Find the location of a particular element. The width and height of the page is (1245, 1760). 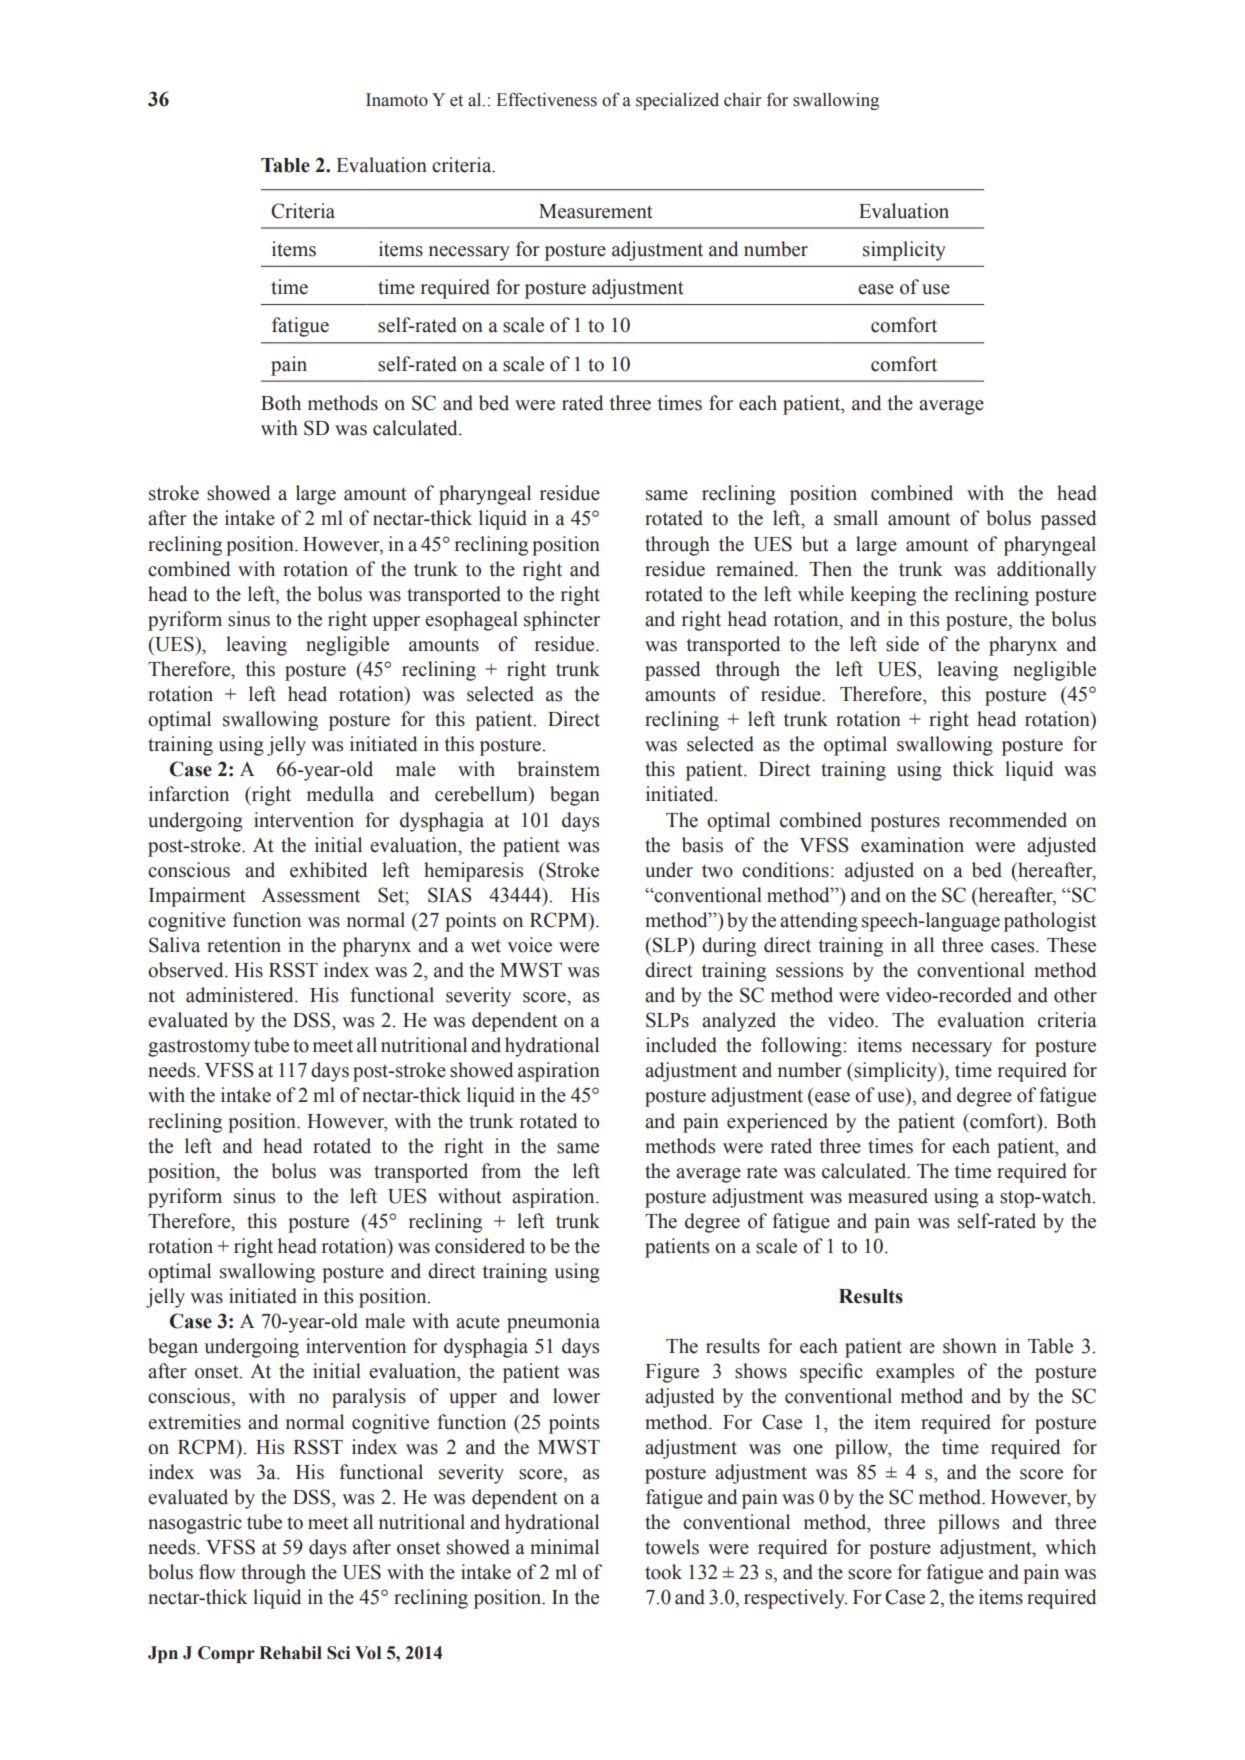

keeping is located at coordinates (883, 596).
